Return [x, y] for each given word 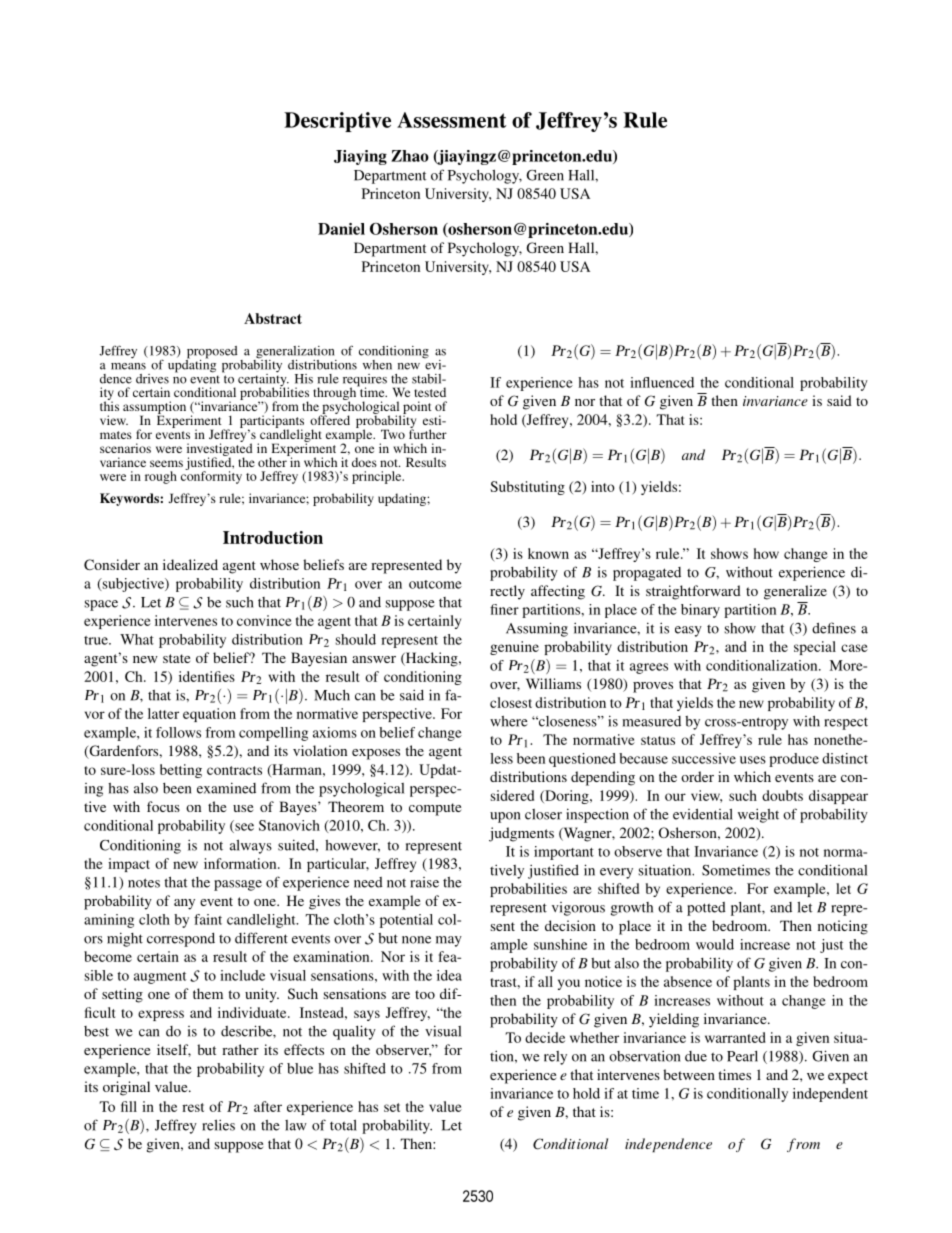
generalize [795, 592]
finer [504, 609]
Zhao [410, 156]
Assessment [451, 120]
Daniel [341, 229]
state [176, 658]
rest [193, 1107]
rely [555, 1058]
